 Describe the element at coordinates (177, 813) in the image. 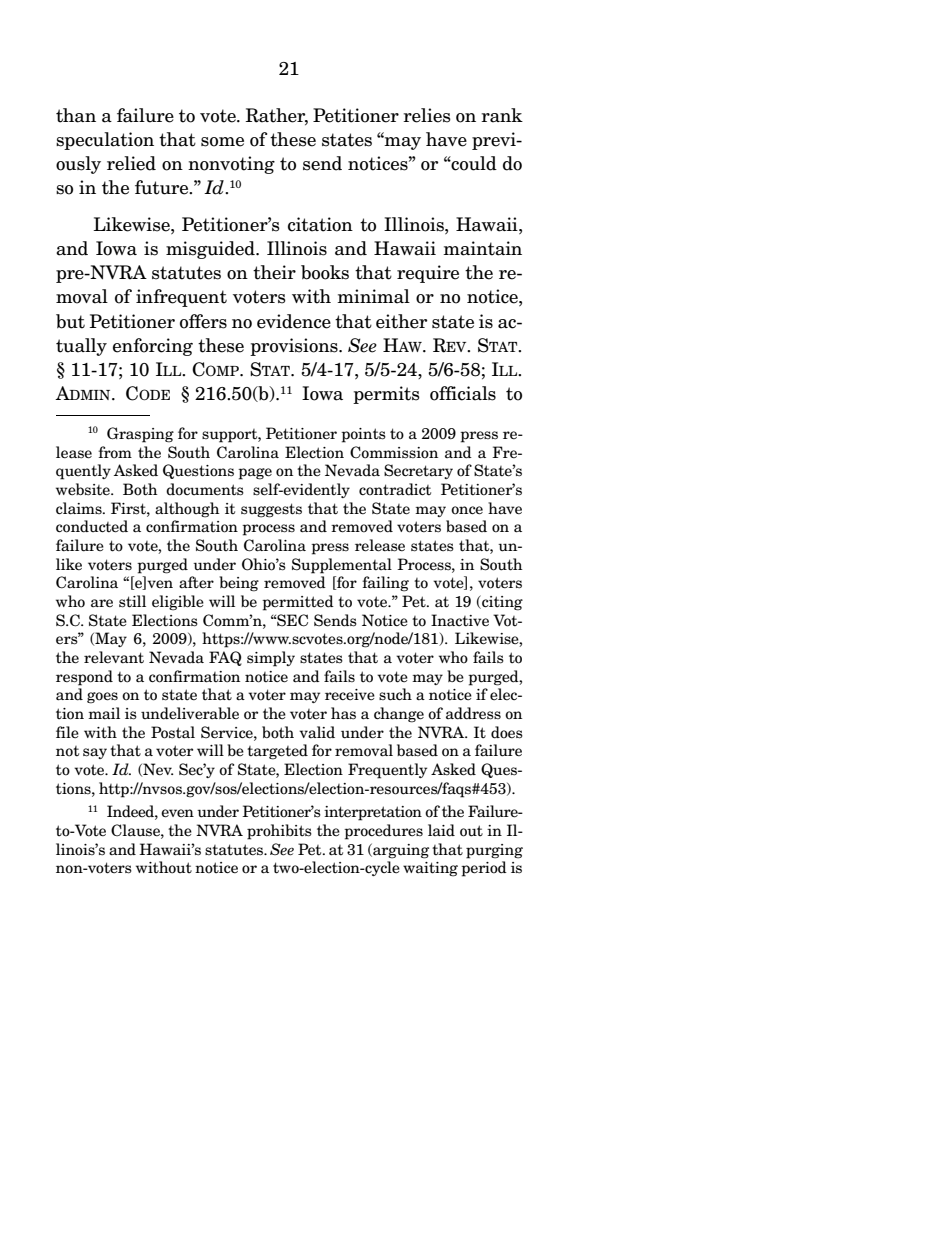

I see `even` at that location.
